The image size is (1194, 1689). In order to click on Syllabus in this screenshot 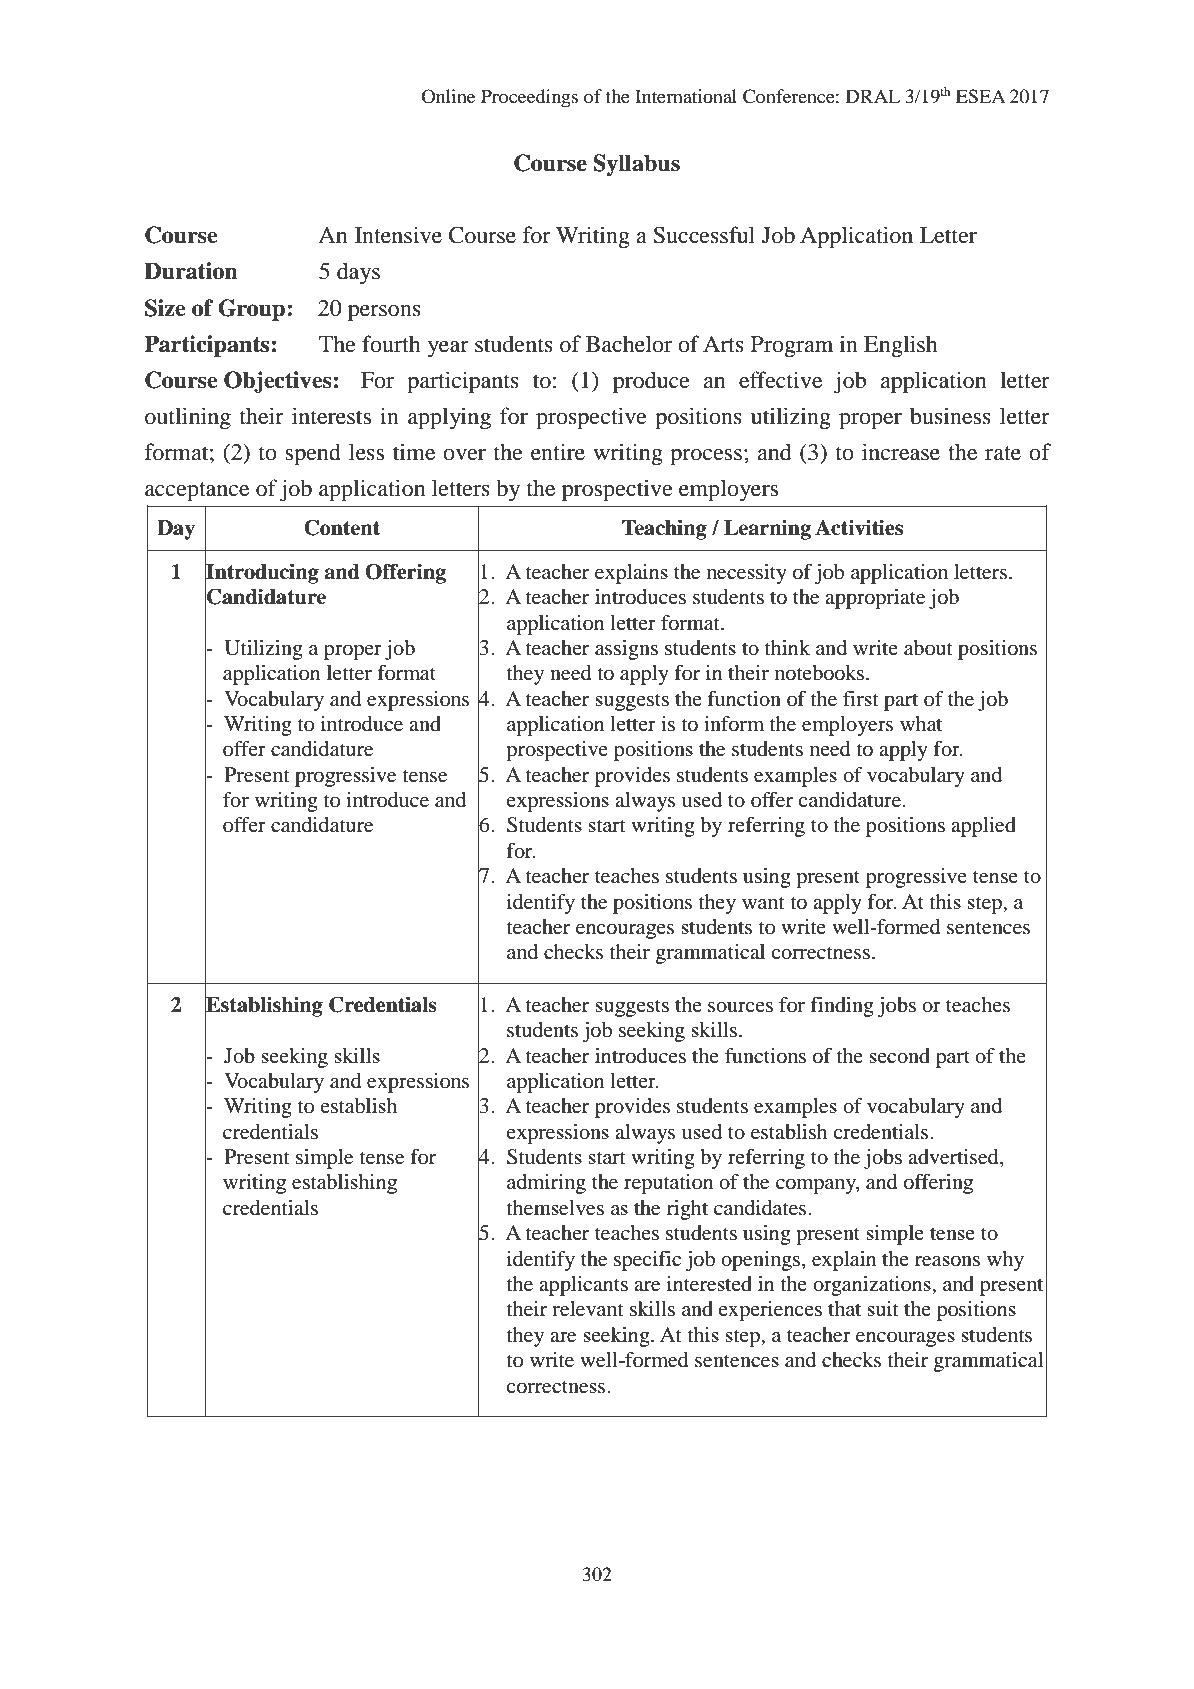, I will do `click(636, 165)`.
